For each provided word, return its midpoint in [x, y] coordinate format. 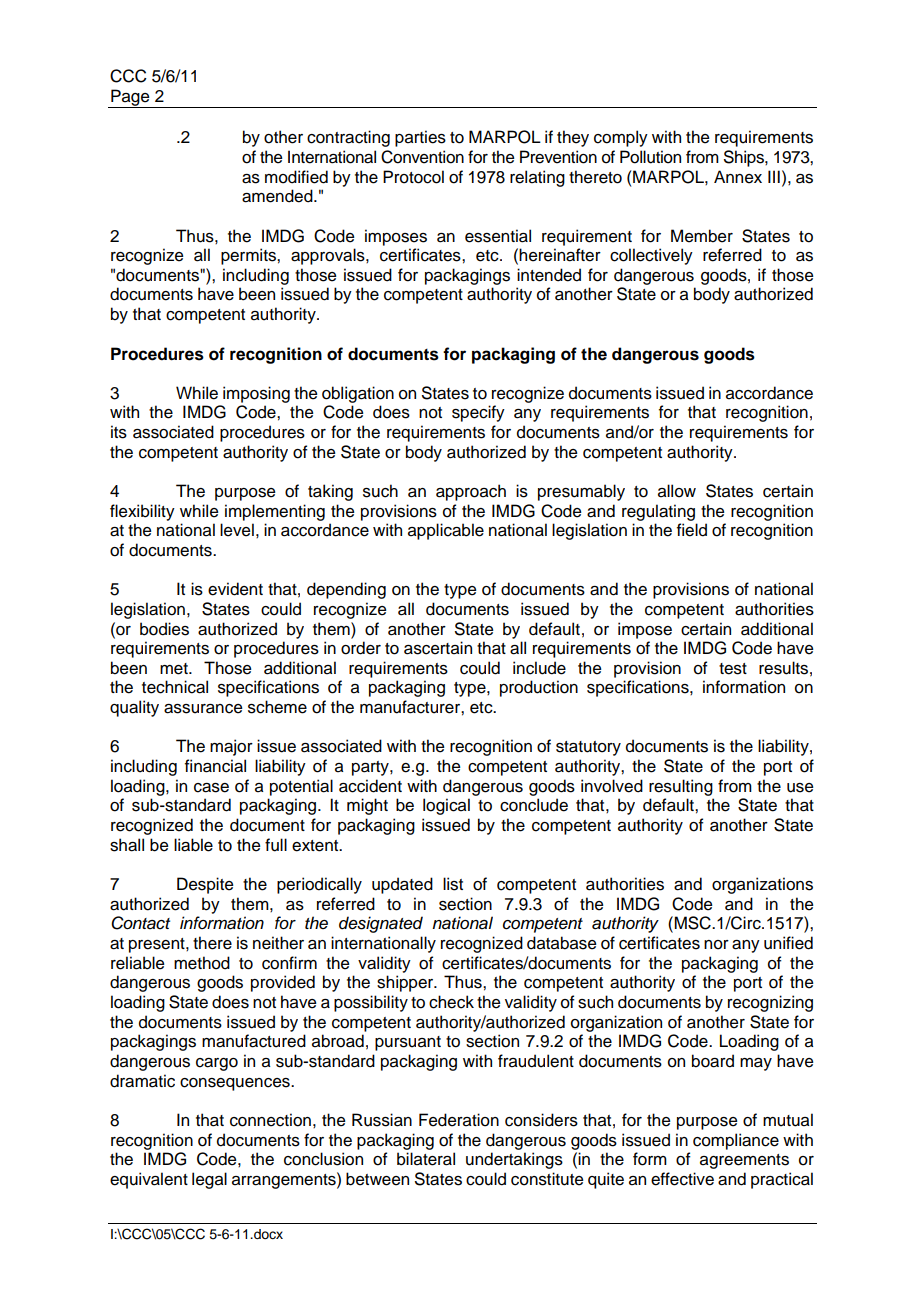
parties [420, 138]
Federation [459, 1120]
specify [478, 413]
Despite [205, 885]
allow [677, 491]
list [453, 884]
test [733, 669]
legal [209, 1180]
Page [130, 98]
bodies [164, 629]
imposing [256, 394]
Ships [745, 158]
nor [716, 945]
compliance [736, 1141]
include [539, 668]
